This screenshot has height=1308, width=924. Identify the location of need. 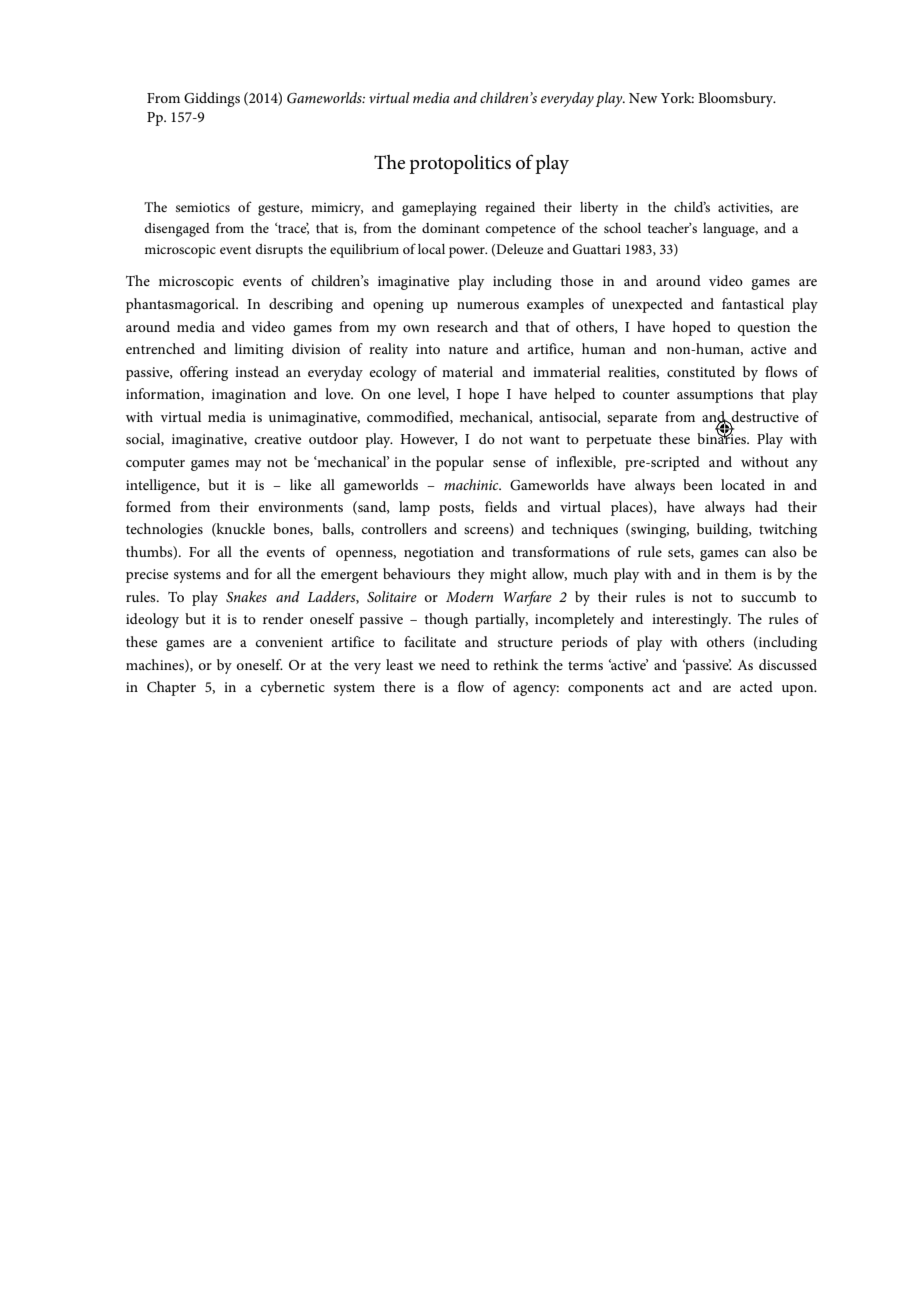
(455, 664).
